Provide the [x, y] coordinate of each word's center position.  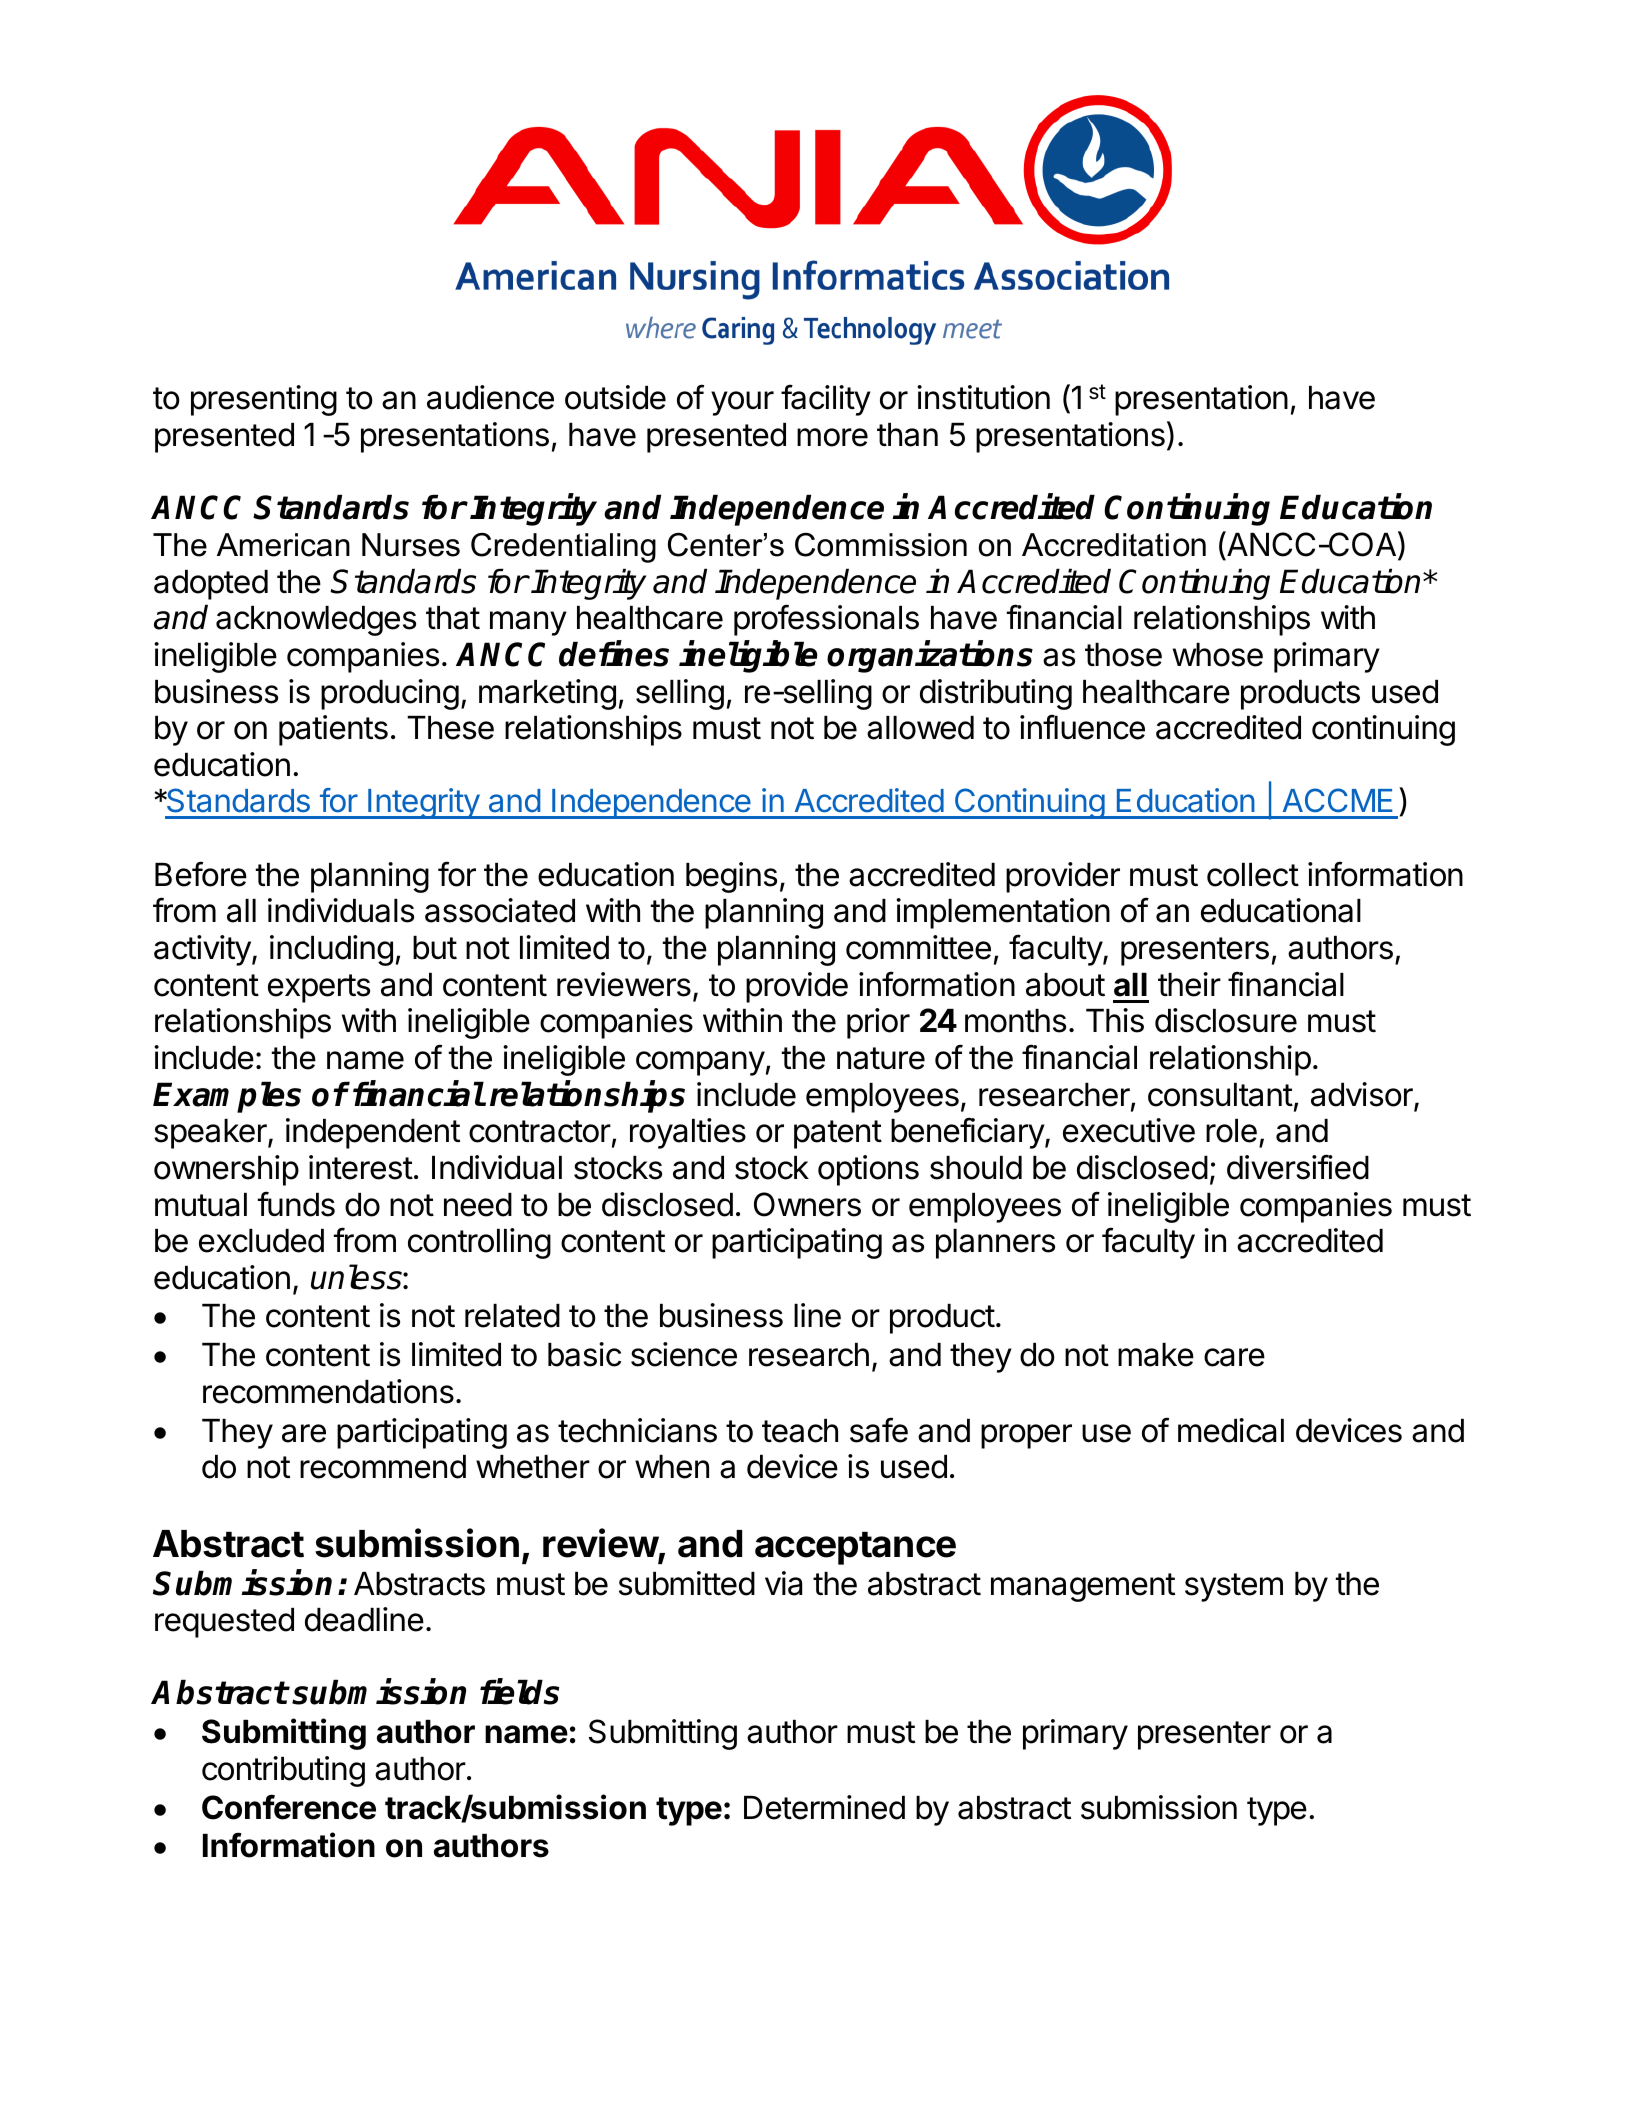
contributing [283, 1771]
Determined [824, 1807]
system [1234, 1587]
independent [373, 1133]
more [832, 437]
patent [838, 1134]
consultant [1220, 1095]
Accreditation [1114, 545]
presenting [264, 400]
